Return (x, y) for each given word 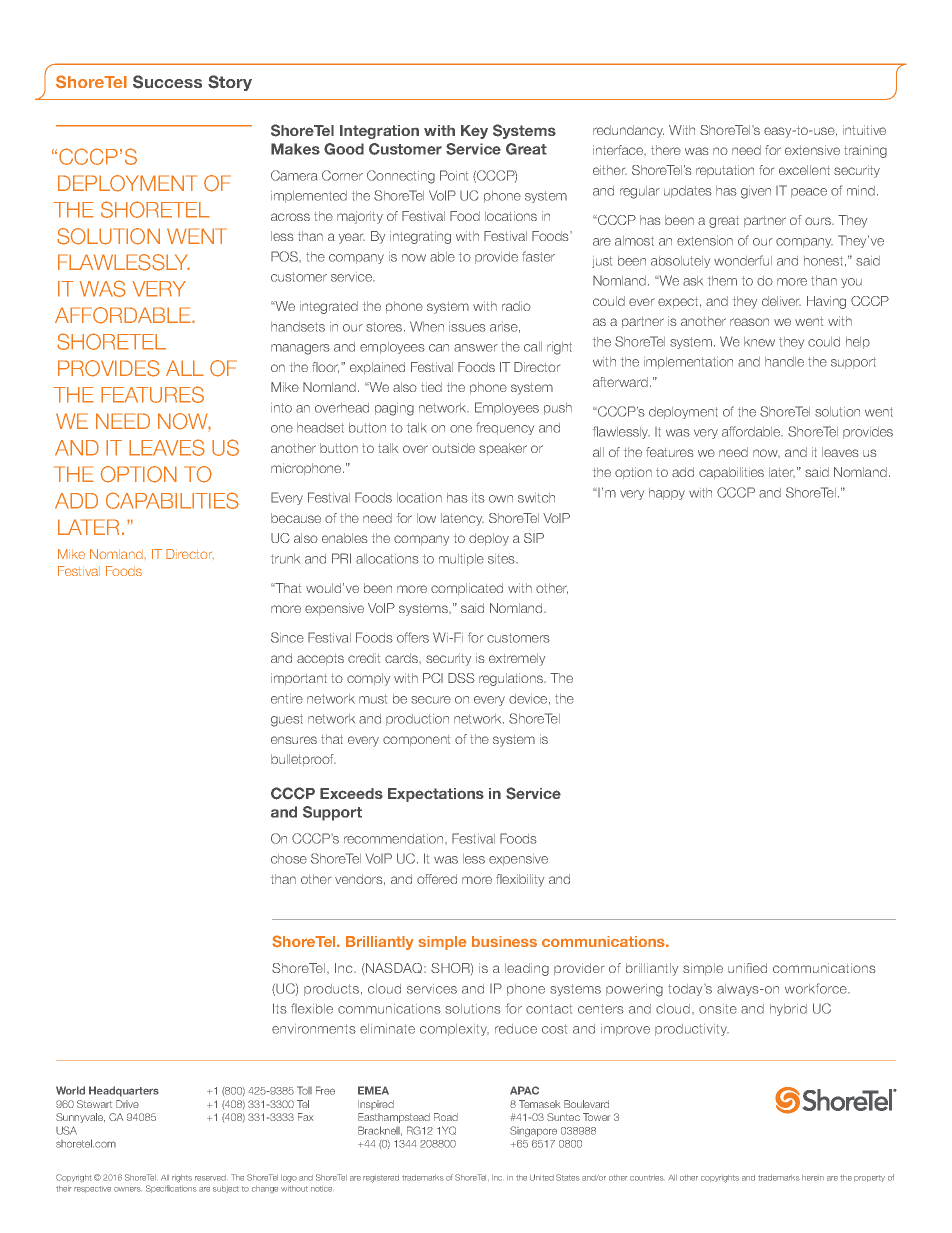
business (504, 941)
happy (667, 494)
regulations (512, 679)
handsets (298, 327)
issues (467, 327)
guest (287, 720)
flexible (312, 1008)
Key (474, 132)
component (416, 740)
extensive (812, 150)
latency (462, 519)
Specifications (171, 1189)
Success (167, 82)
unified (747, 968)
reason (749, 322)
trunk (285, 559)
